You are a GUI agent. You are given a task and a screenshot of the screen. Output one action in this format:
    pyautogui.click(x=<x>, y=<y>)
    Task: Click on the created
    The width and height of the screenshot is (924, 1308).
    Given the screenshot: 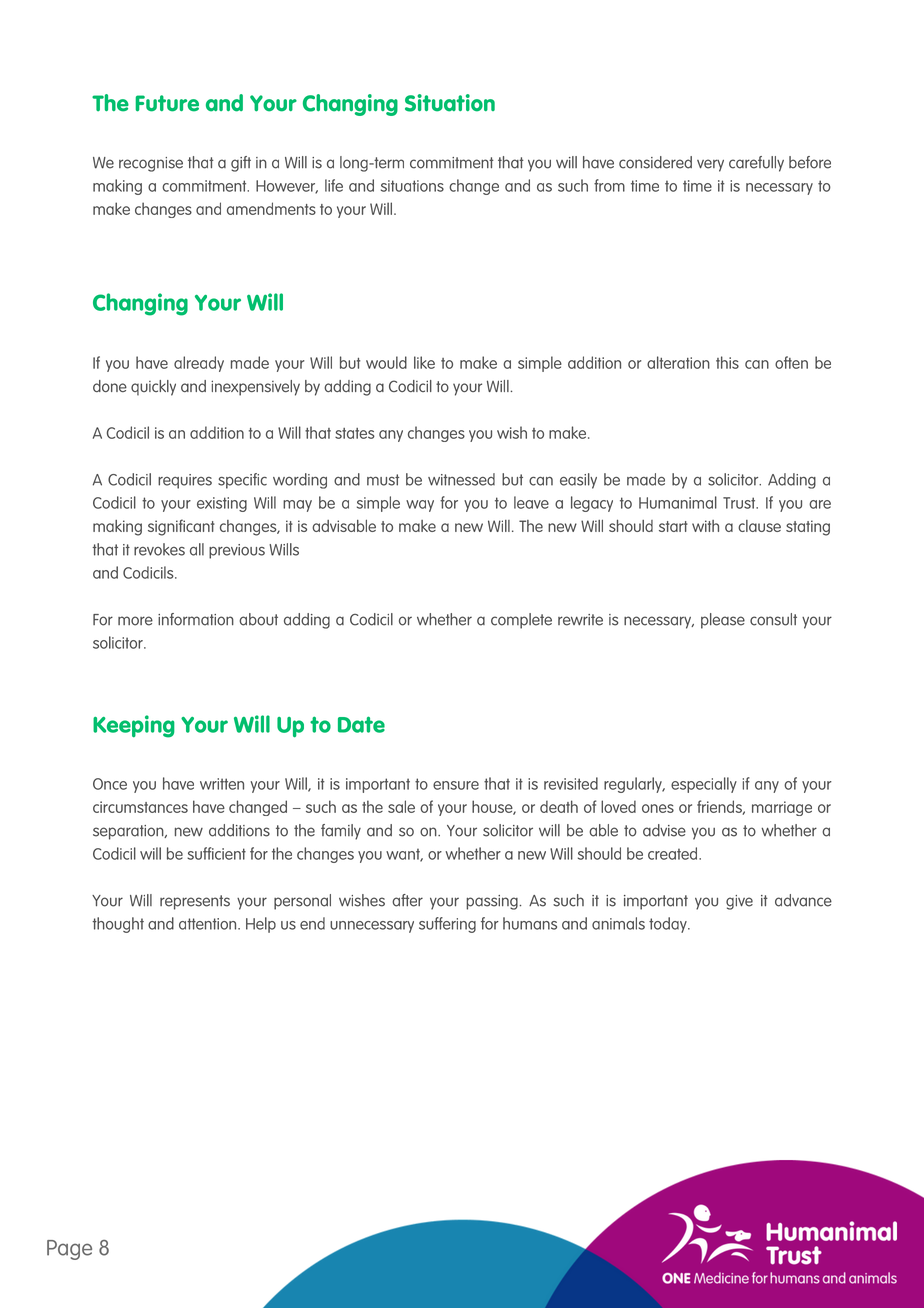 What is the action you would take?
    pyautogui.click(x=674, y=853)
